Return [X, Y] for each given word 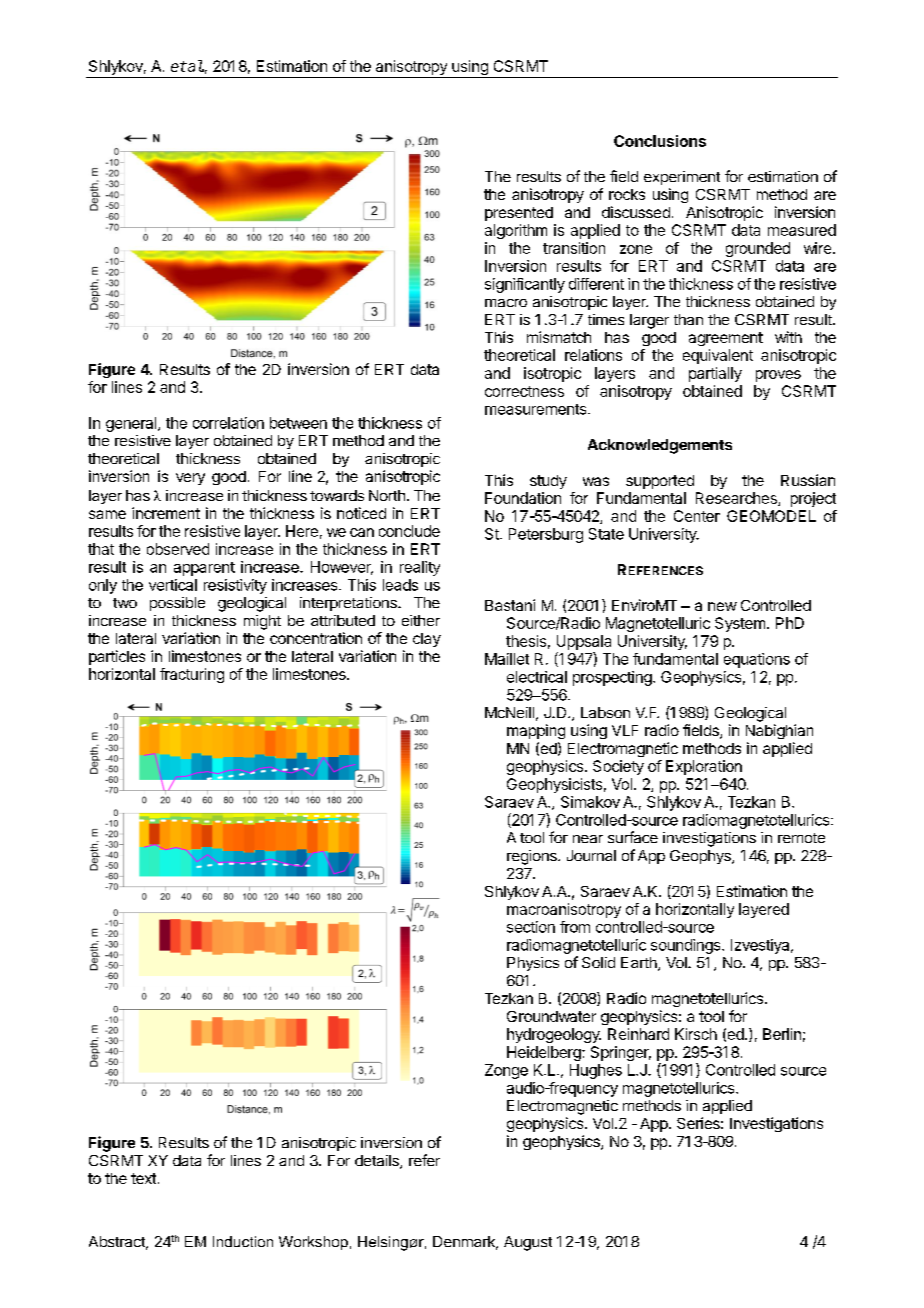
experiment [682, 178]
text [143, 1178]
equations [757, 660]
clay [427, 640]
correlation [228, 423]
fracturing [192, 675]
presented [519, 214]
